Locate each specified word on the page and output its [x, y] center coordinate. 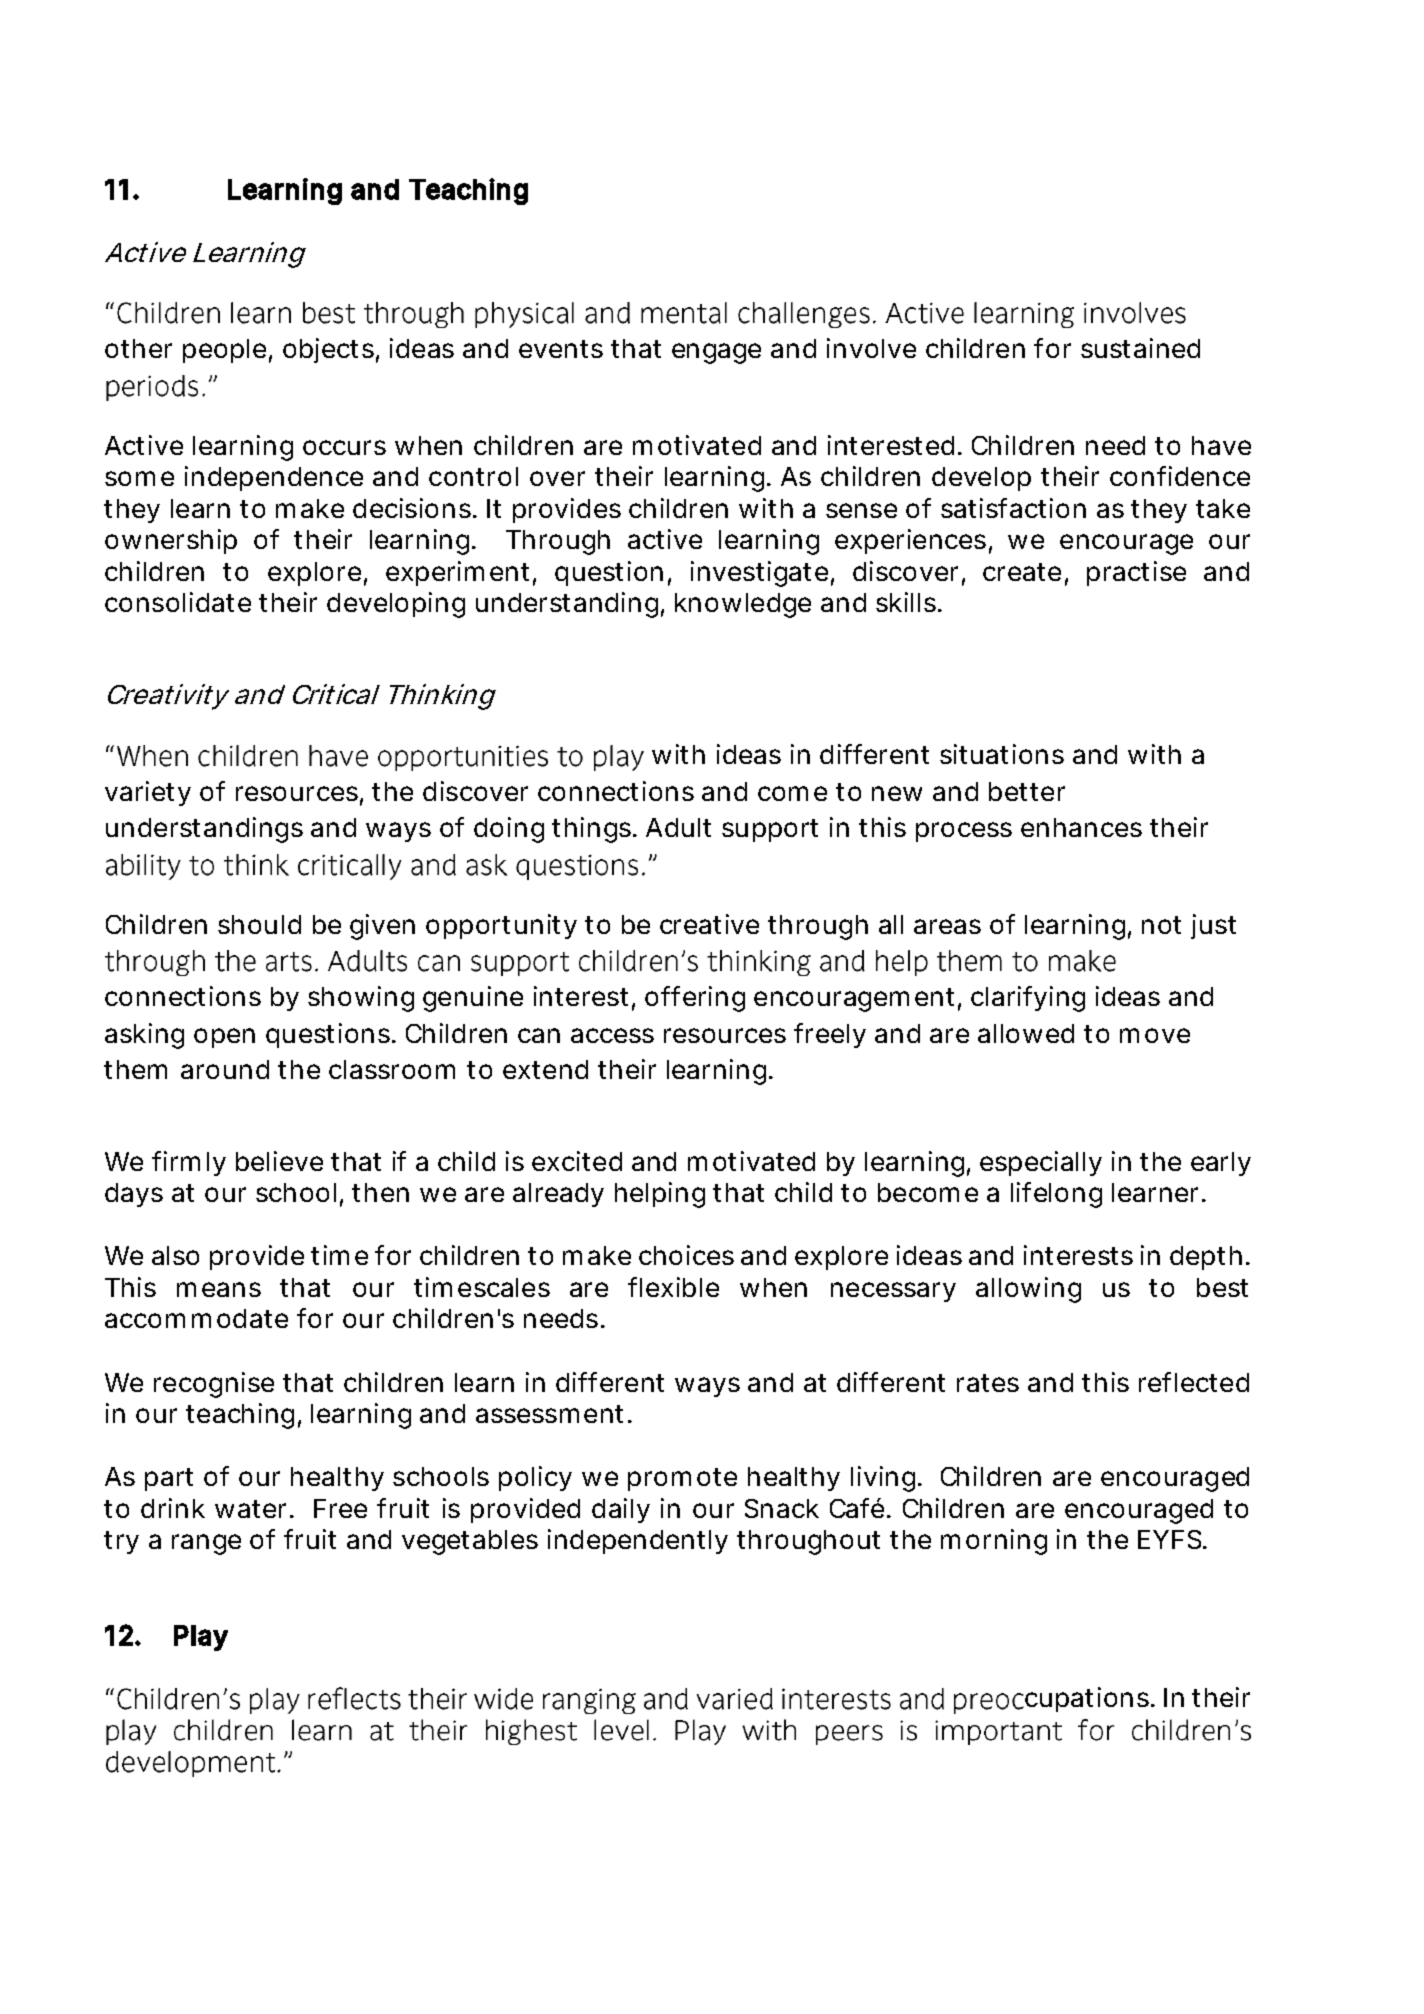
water [250, 1509]
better [1027, 791]
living [883, 1479]
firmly [189, 1163]
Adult [678, 827]
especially [1041, 1163]
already [558, 1195]
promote [682, 1479]
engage [716, 353]
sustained [1140, 348]
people [224, 351]
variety [148, 793]
